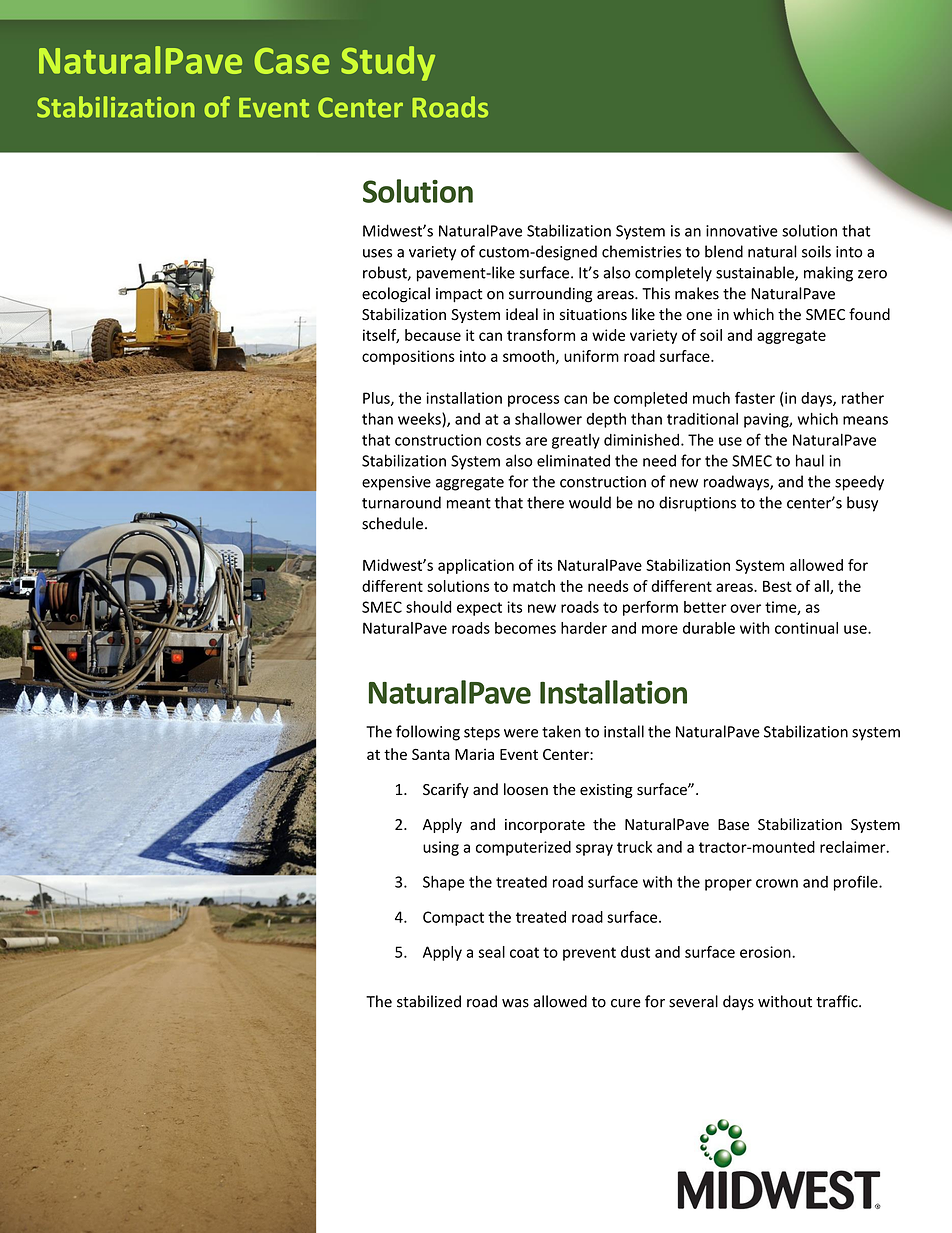 This page has width=952, height=1233. I want to click on would, so click(590, 502).
